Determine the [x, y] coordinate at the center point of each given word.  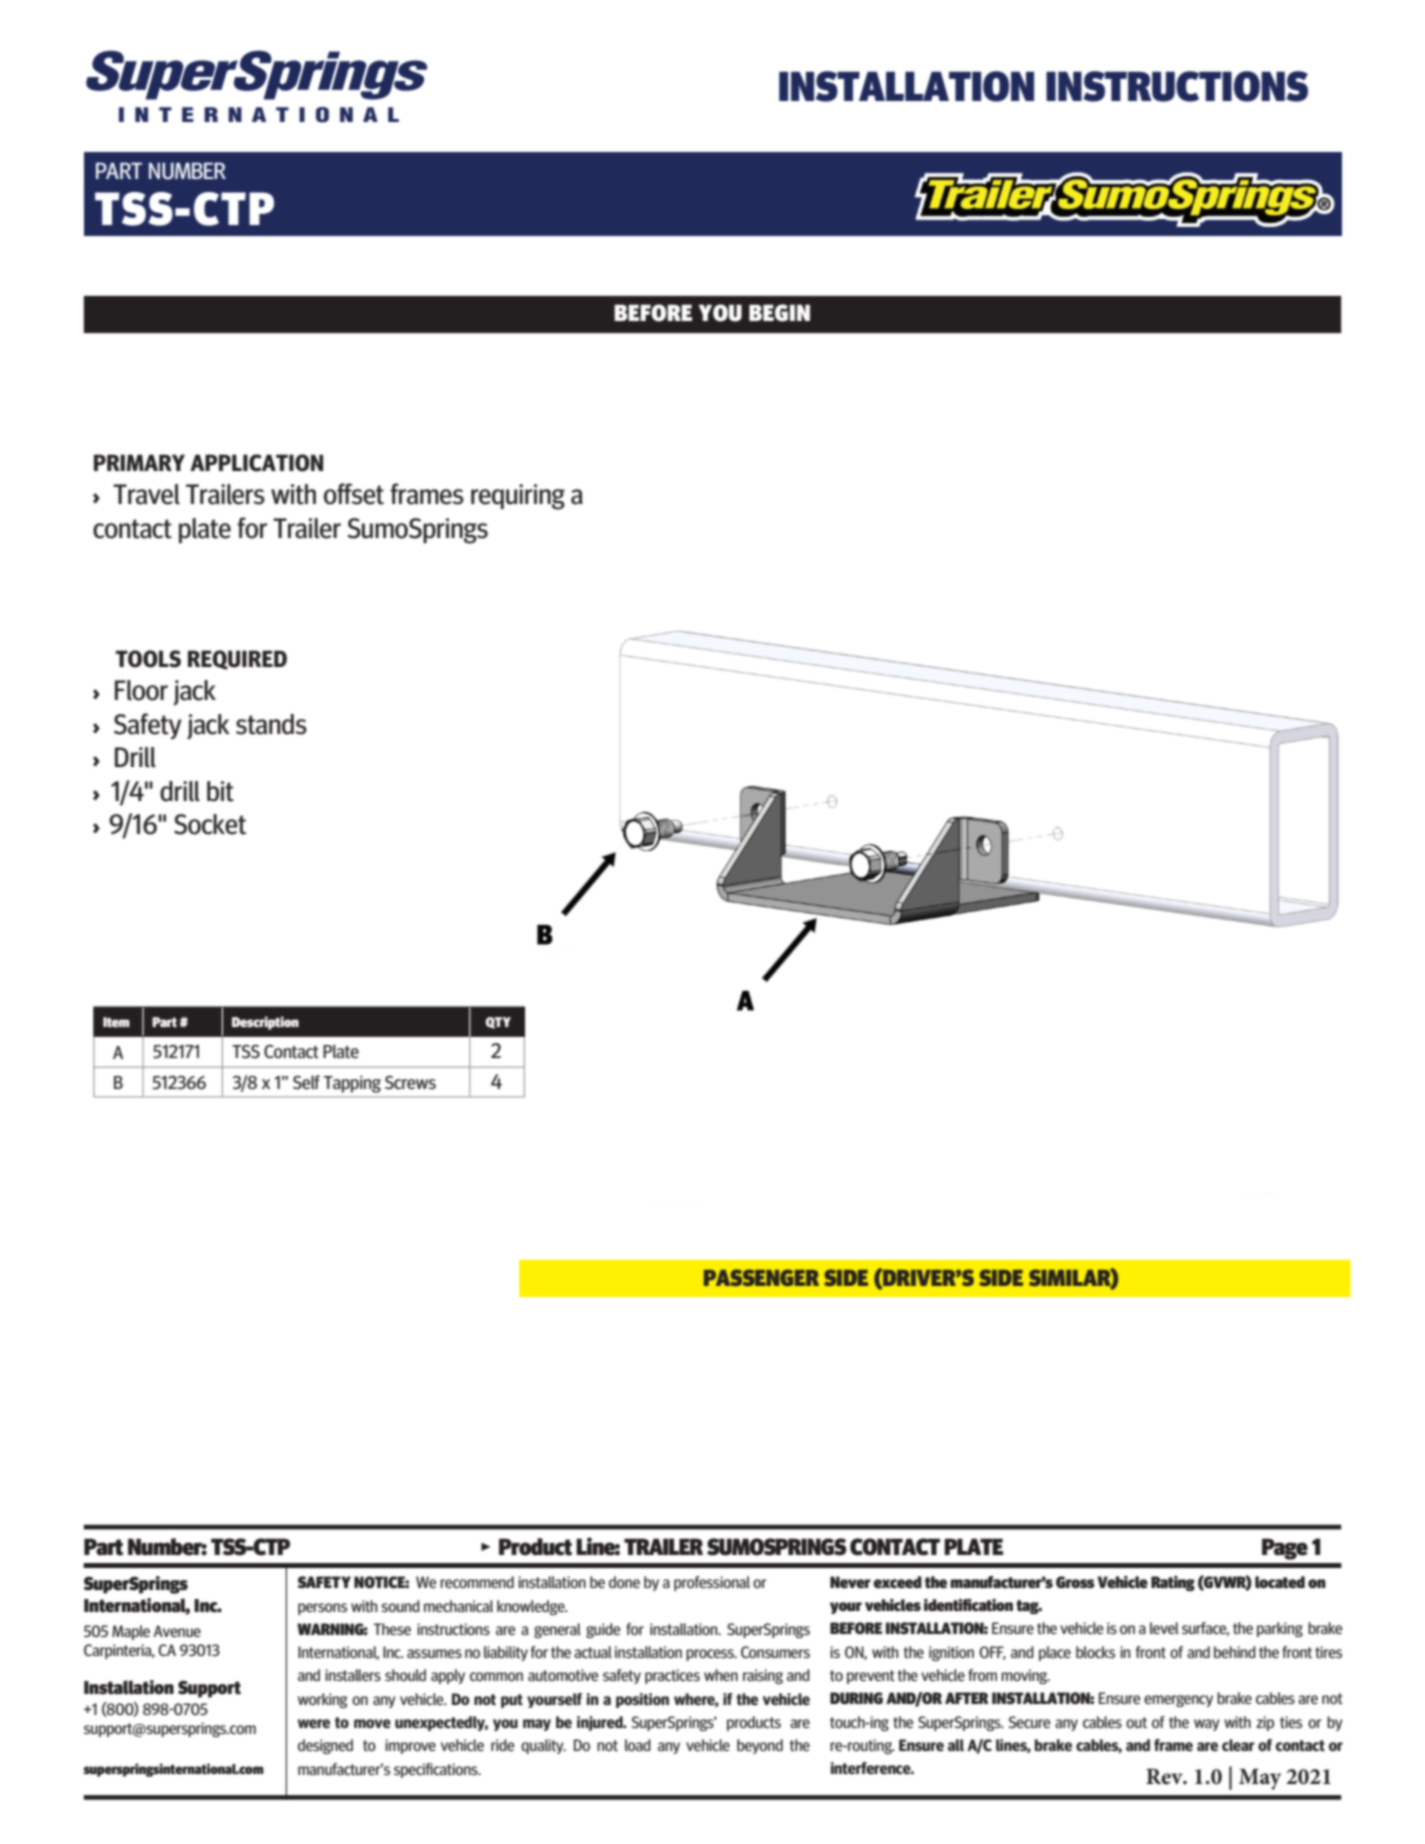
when [721, 1675]
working [322, 1700]
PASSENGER [761, 1277]
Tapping [352, 1084]
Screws [410, 1083]
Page [1285, 1549]
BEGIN [779, 313]
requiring [518, 497]
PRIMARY [139, 462]
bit [220, 791]
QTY [498, 1023]
